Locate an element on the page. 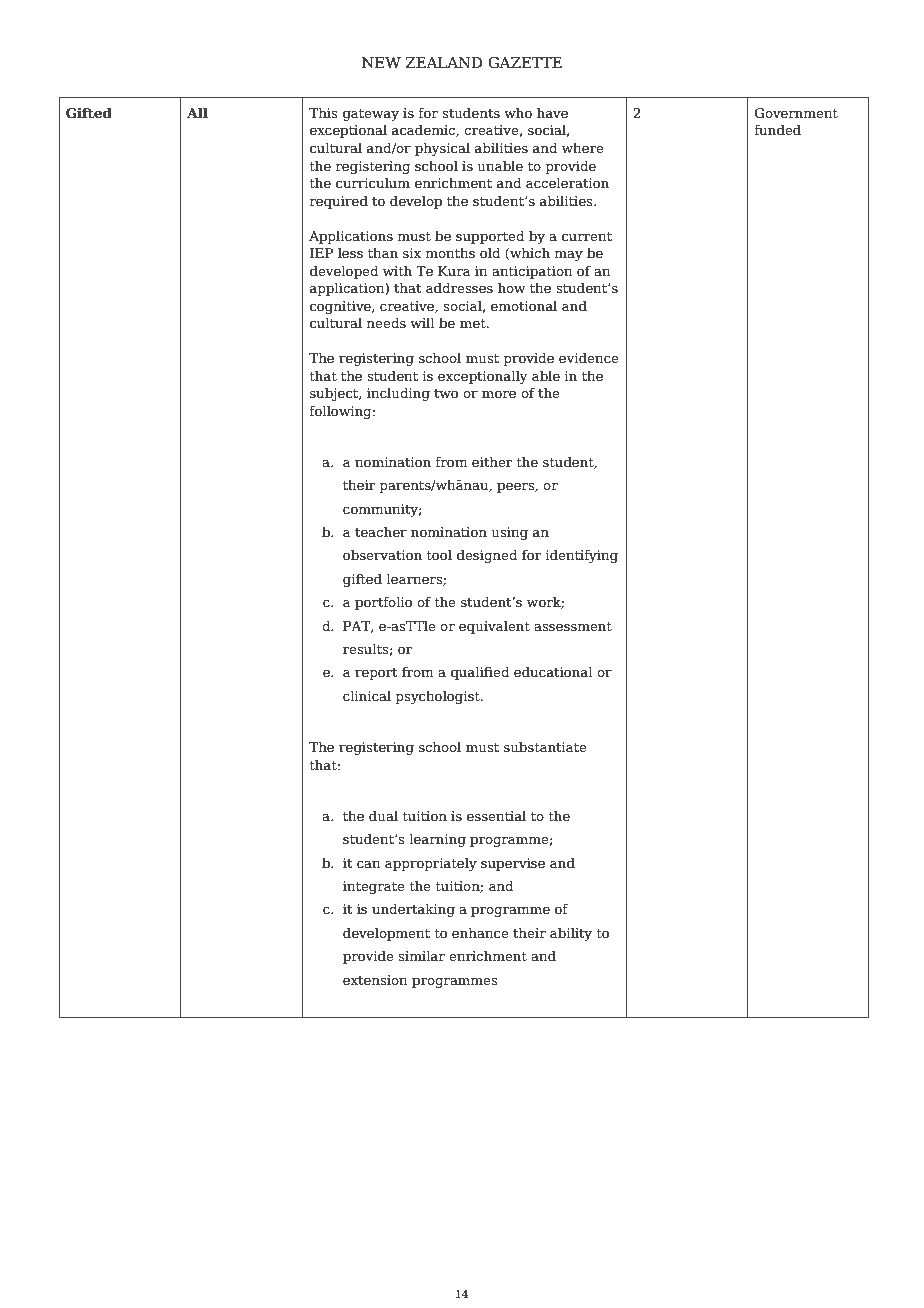 The image size is (924, 1308). clinical is located at coordinates (367, 696).
